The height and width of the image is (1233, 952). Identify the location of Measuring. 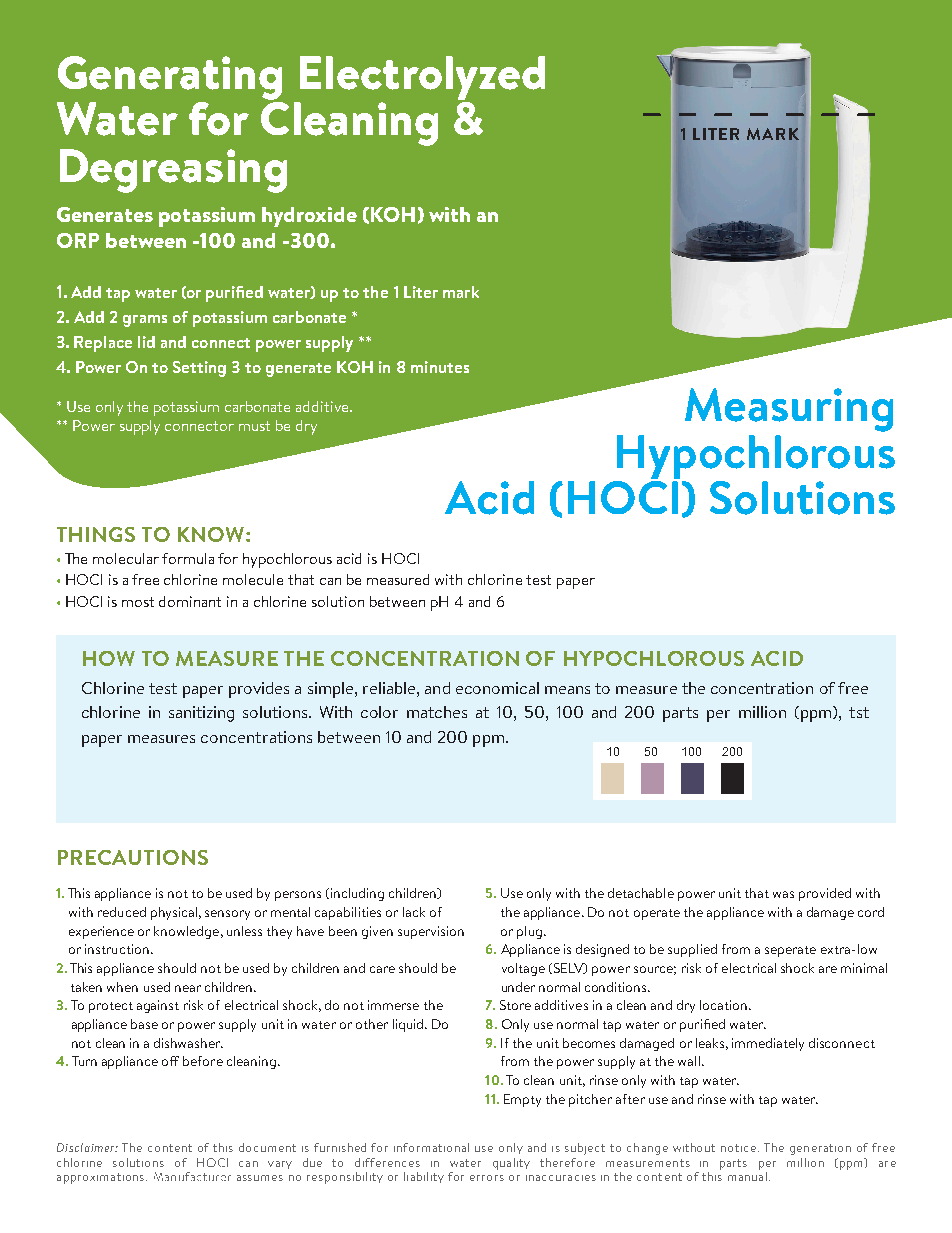
(789, 410).
